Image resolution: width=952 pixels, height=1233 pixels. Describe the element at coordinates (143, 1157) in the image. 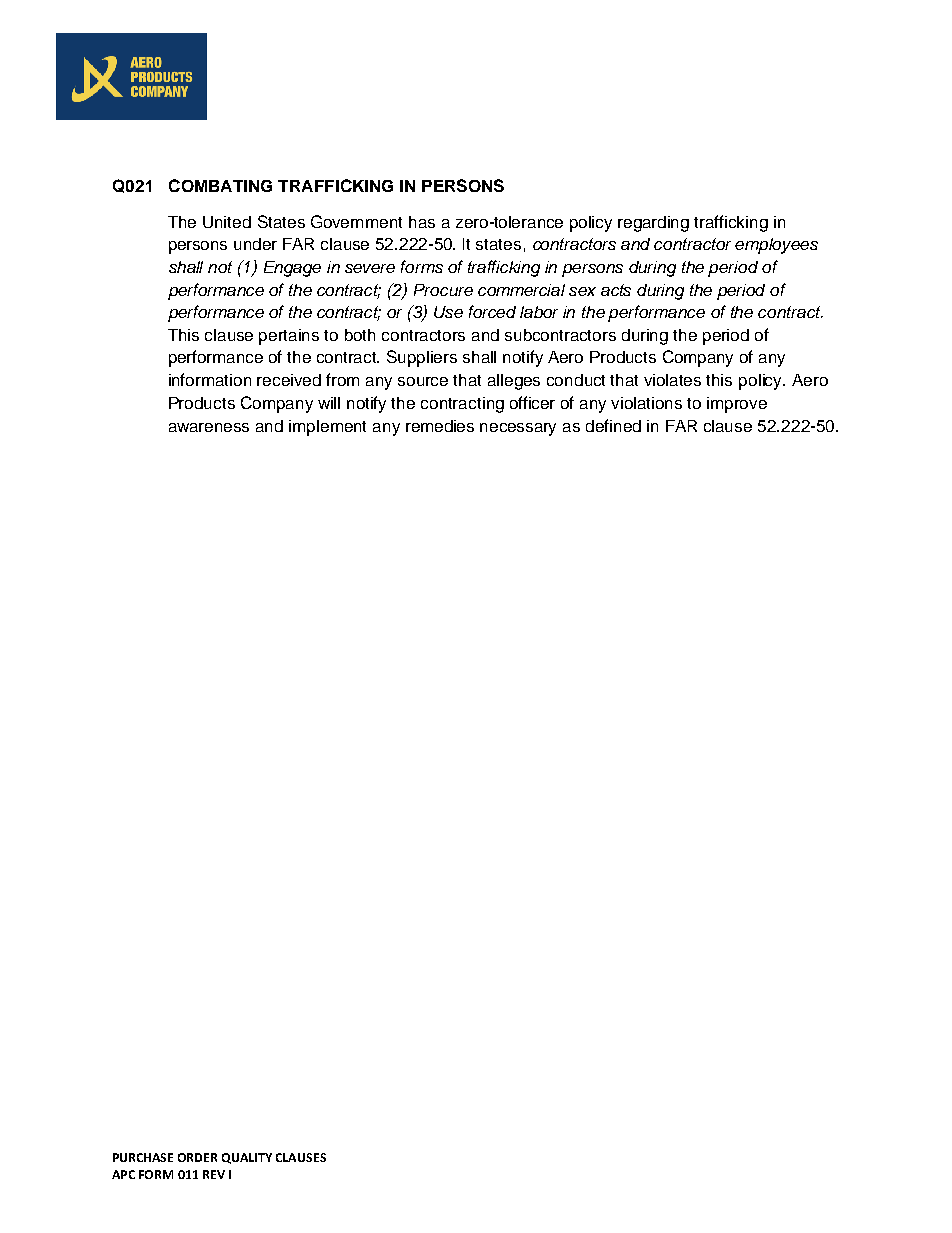

I see `PURCHASE` at that location.
